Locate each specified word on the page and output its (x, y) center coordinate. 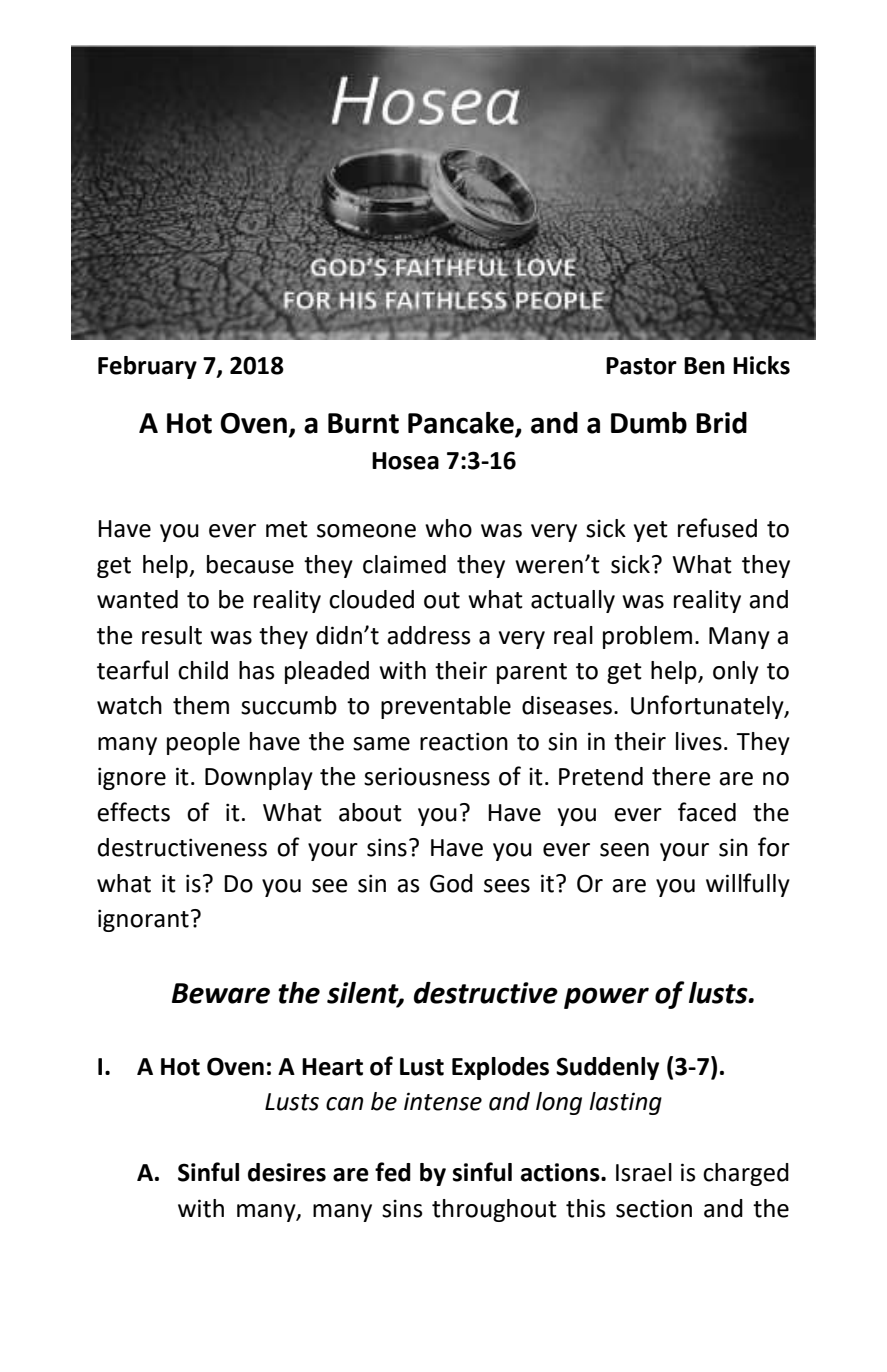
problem (647, 637)
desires (287, 1172)
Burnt (363, 423)
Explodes (500, 1068)
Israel (644, 1172)
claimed (404, 564)
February (147, 367)
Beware (221, 993)
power (606, 998)
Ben (704, 366)
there (681, 776)
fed (393, 1172)
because (250, 564)
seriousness (427, 776)
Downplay (259, 778)
